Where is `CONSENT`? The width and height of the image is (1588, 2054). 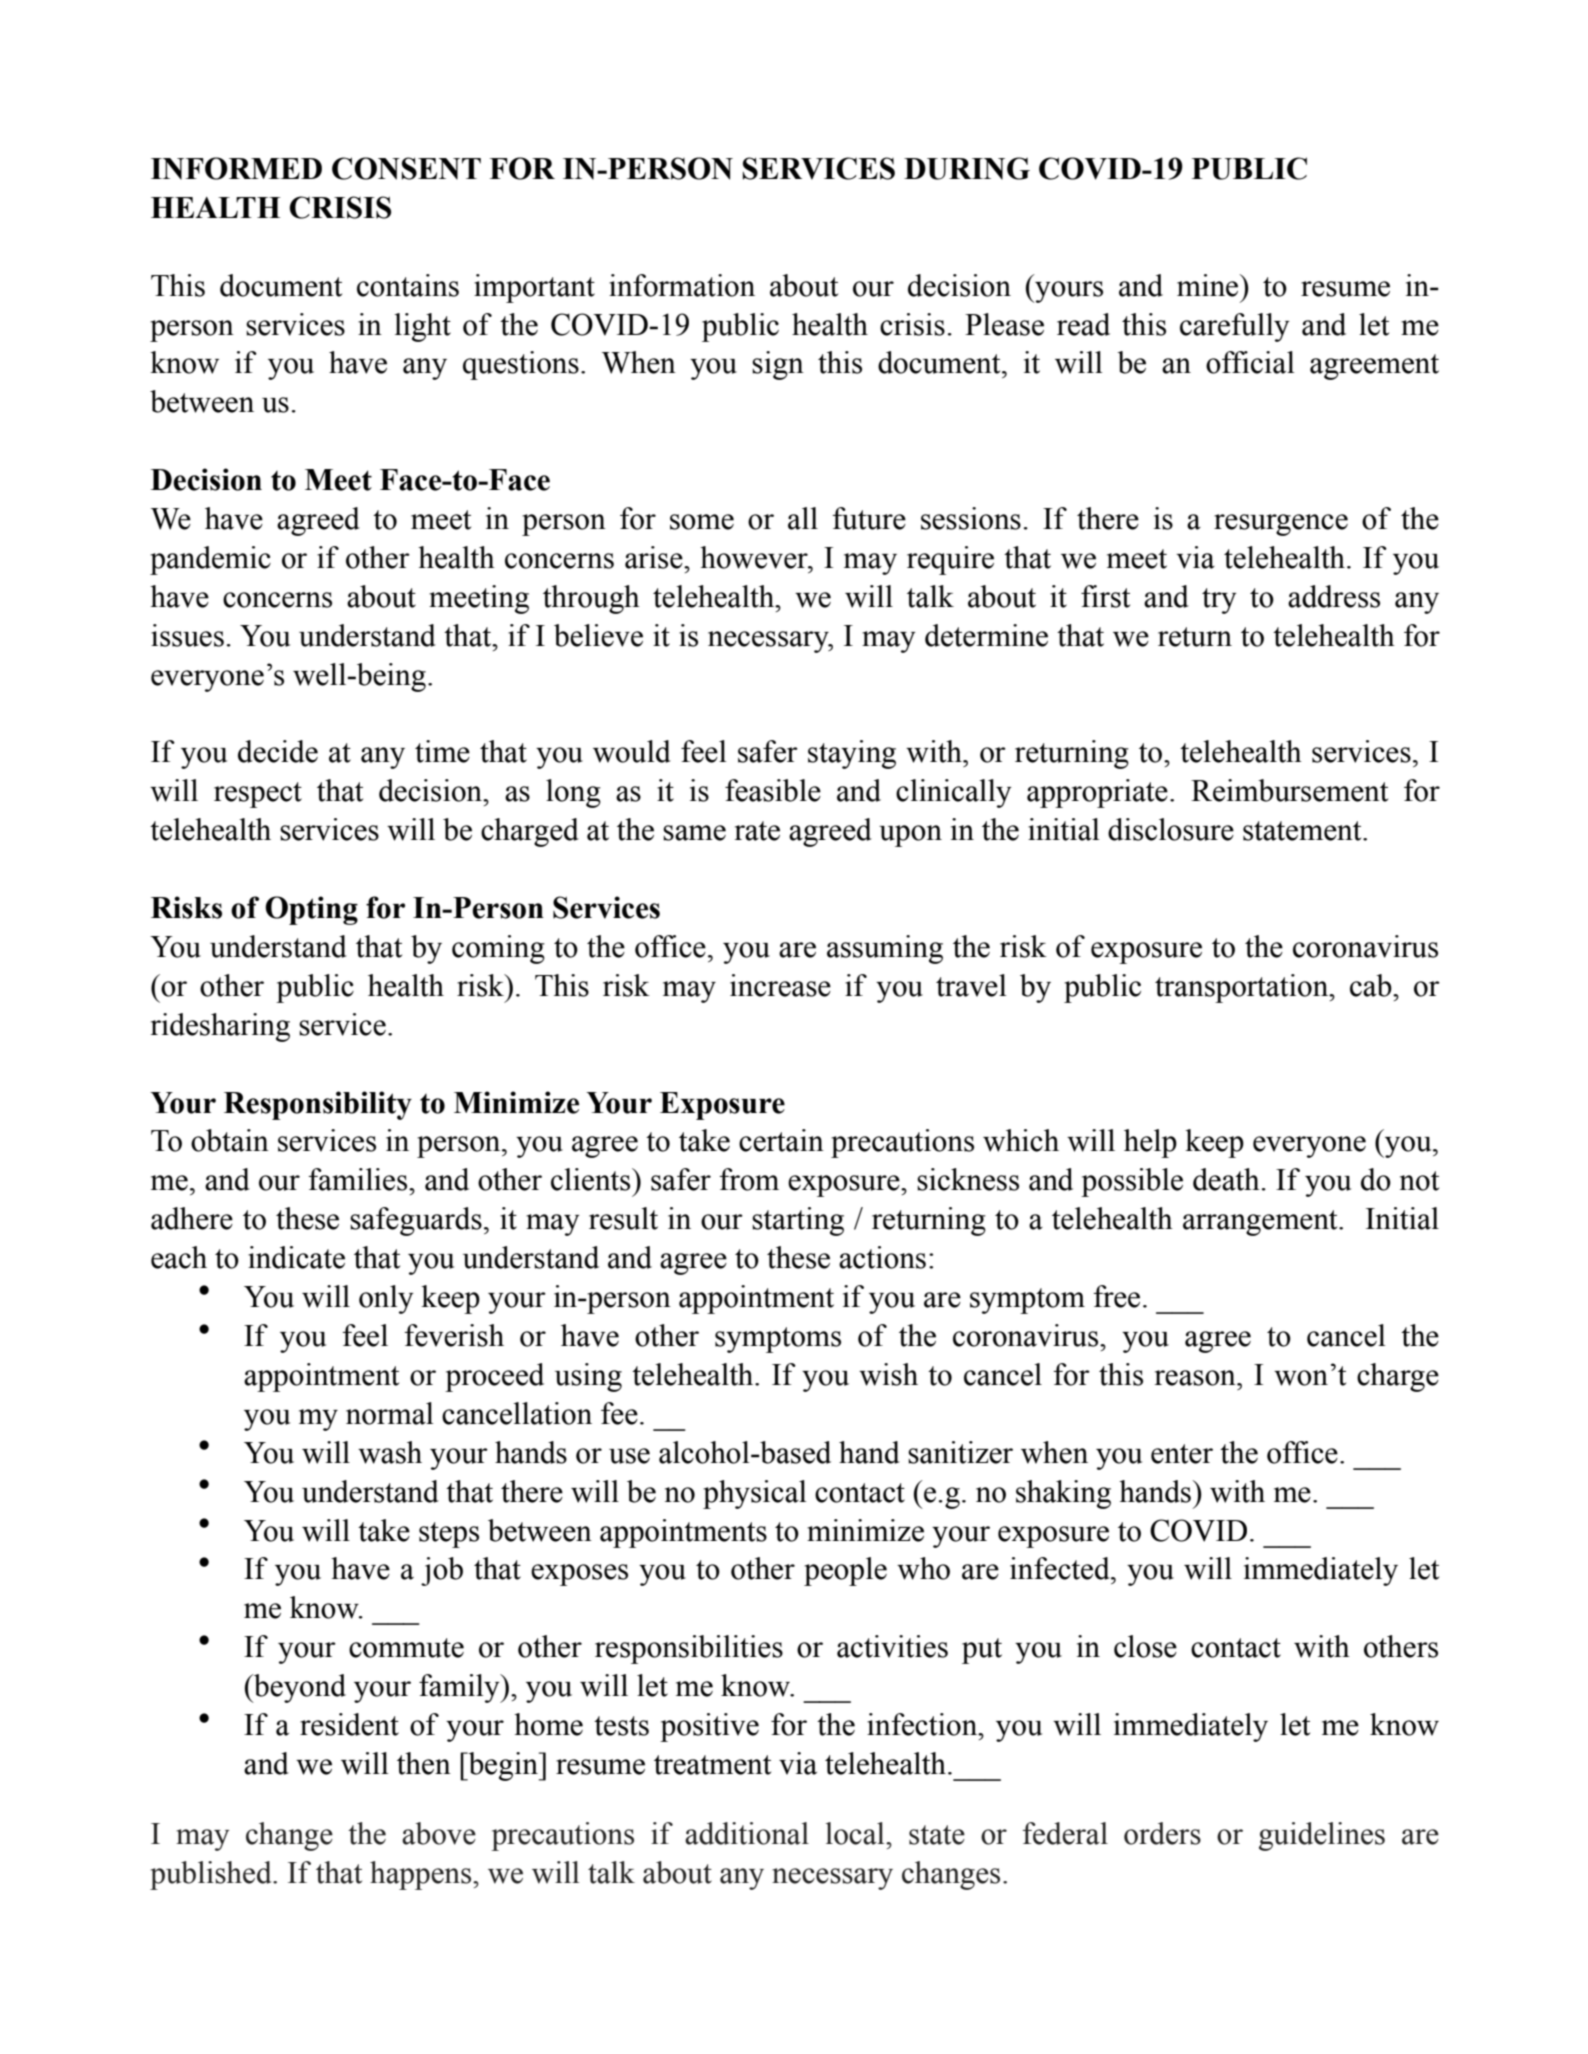
CONSENT is located at coordinates (406, 168).
